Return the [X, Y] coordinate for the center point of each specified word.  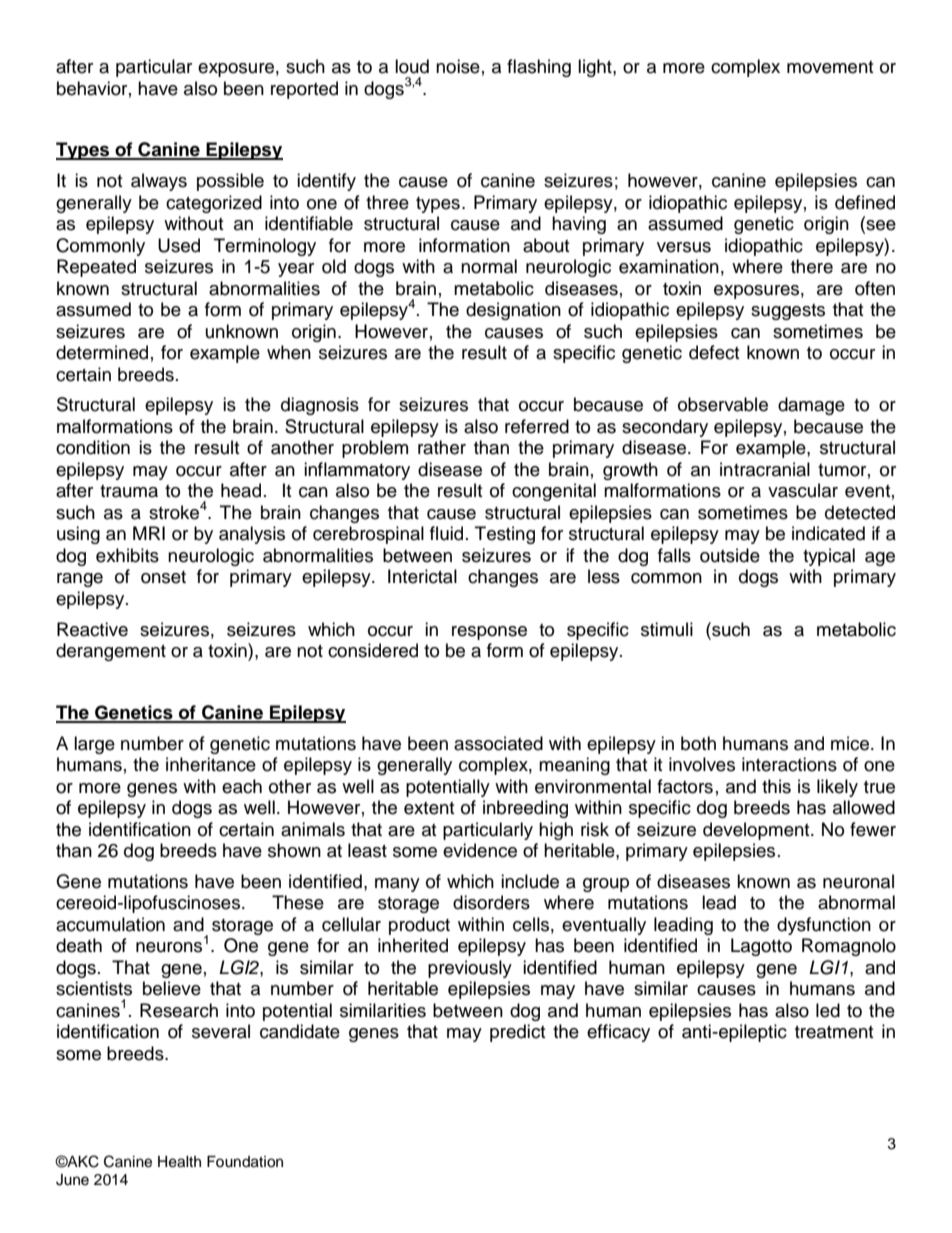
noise [458, 66]
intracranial [765, 469]
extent [429, 808]
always [159, 182]
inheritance [211, 764]
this [776, 786]
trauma [129, 491]
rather [442, 447]
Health [179, 1162]
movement [830, 67]
